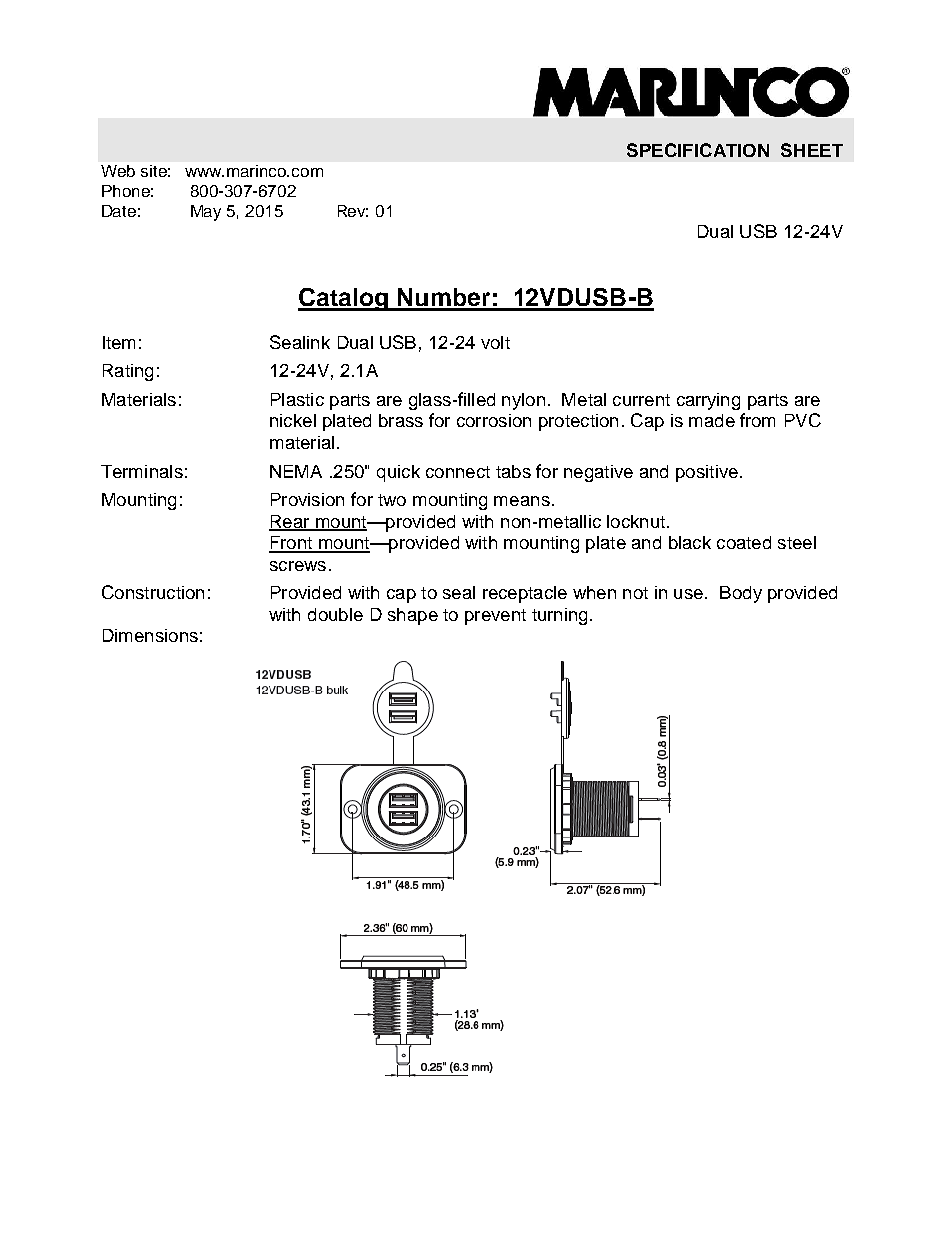 Image resolution: width=952 pixels, height=1233 pixels. Describe the element at coordinates (495, 617) in the screenshot. I see `prevent` at that location.
